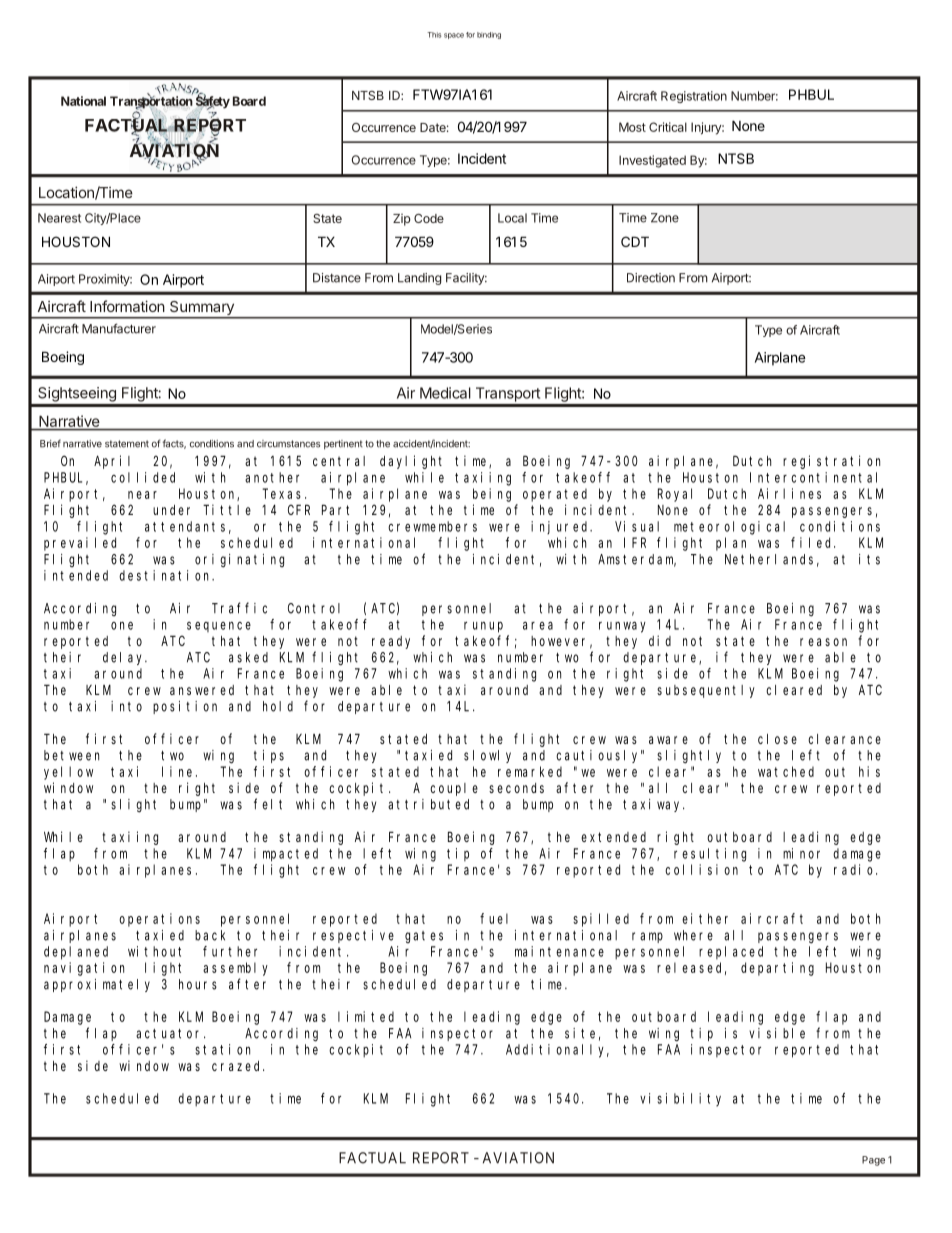 The height and width of the screenshot is (1233, 952). What do you see at coordinates (668, 127) in the screenshot?
I see `Critical` at bounding box center [668, 127].
